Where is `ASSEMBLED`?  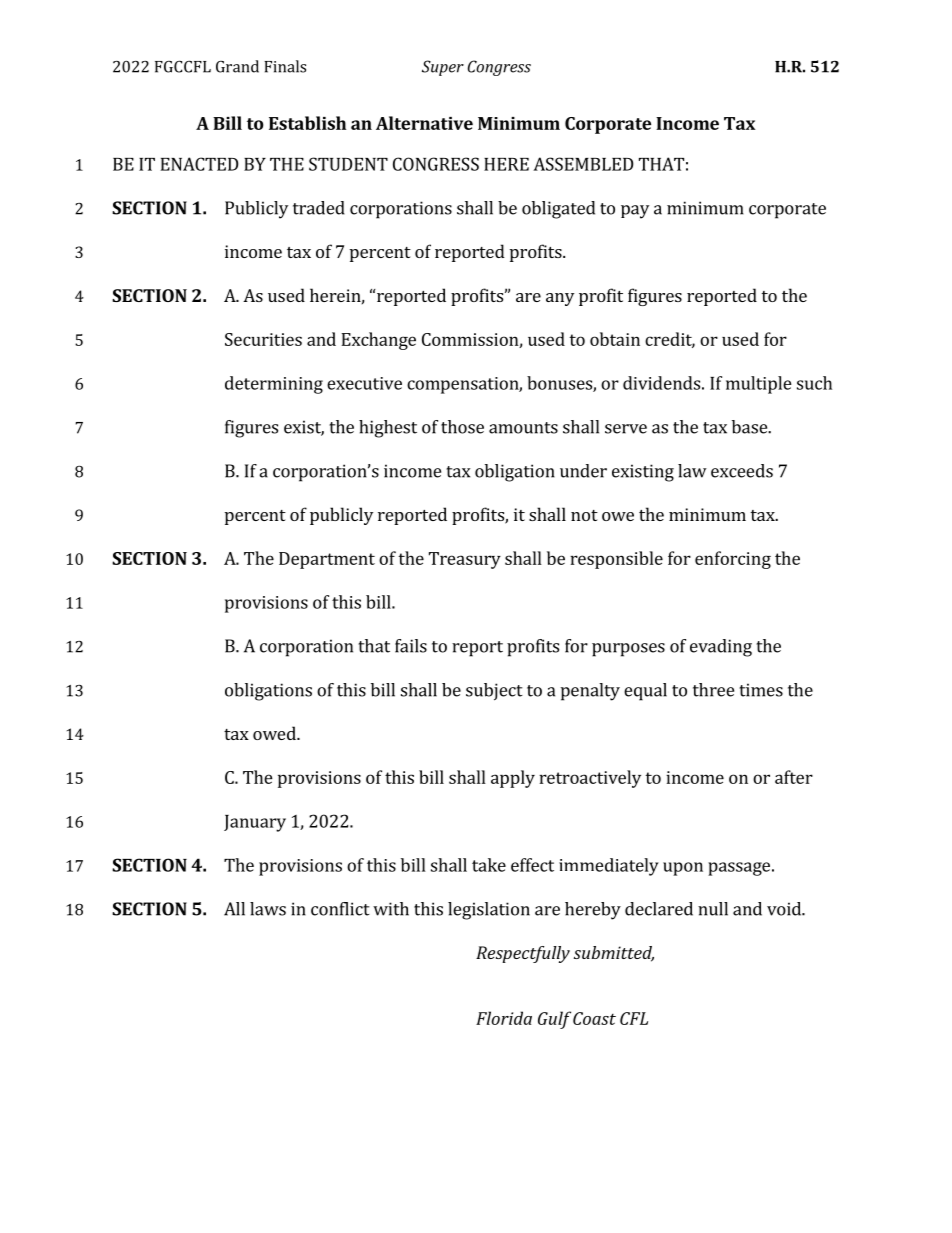 ASSEMBLED is located at coordinates (583, 164).
